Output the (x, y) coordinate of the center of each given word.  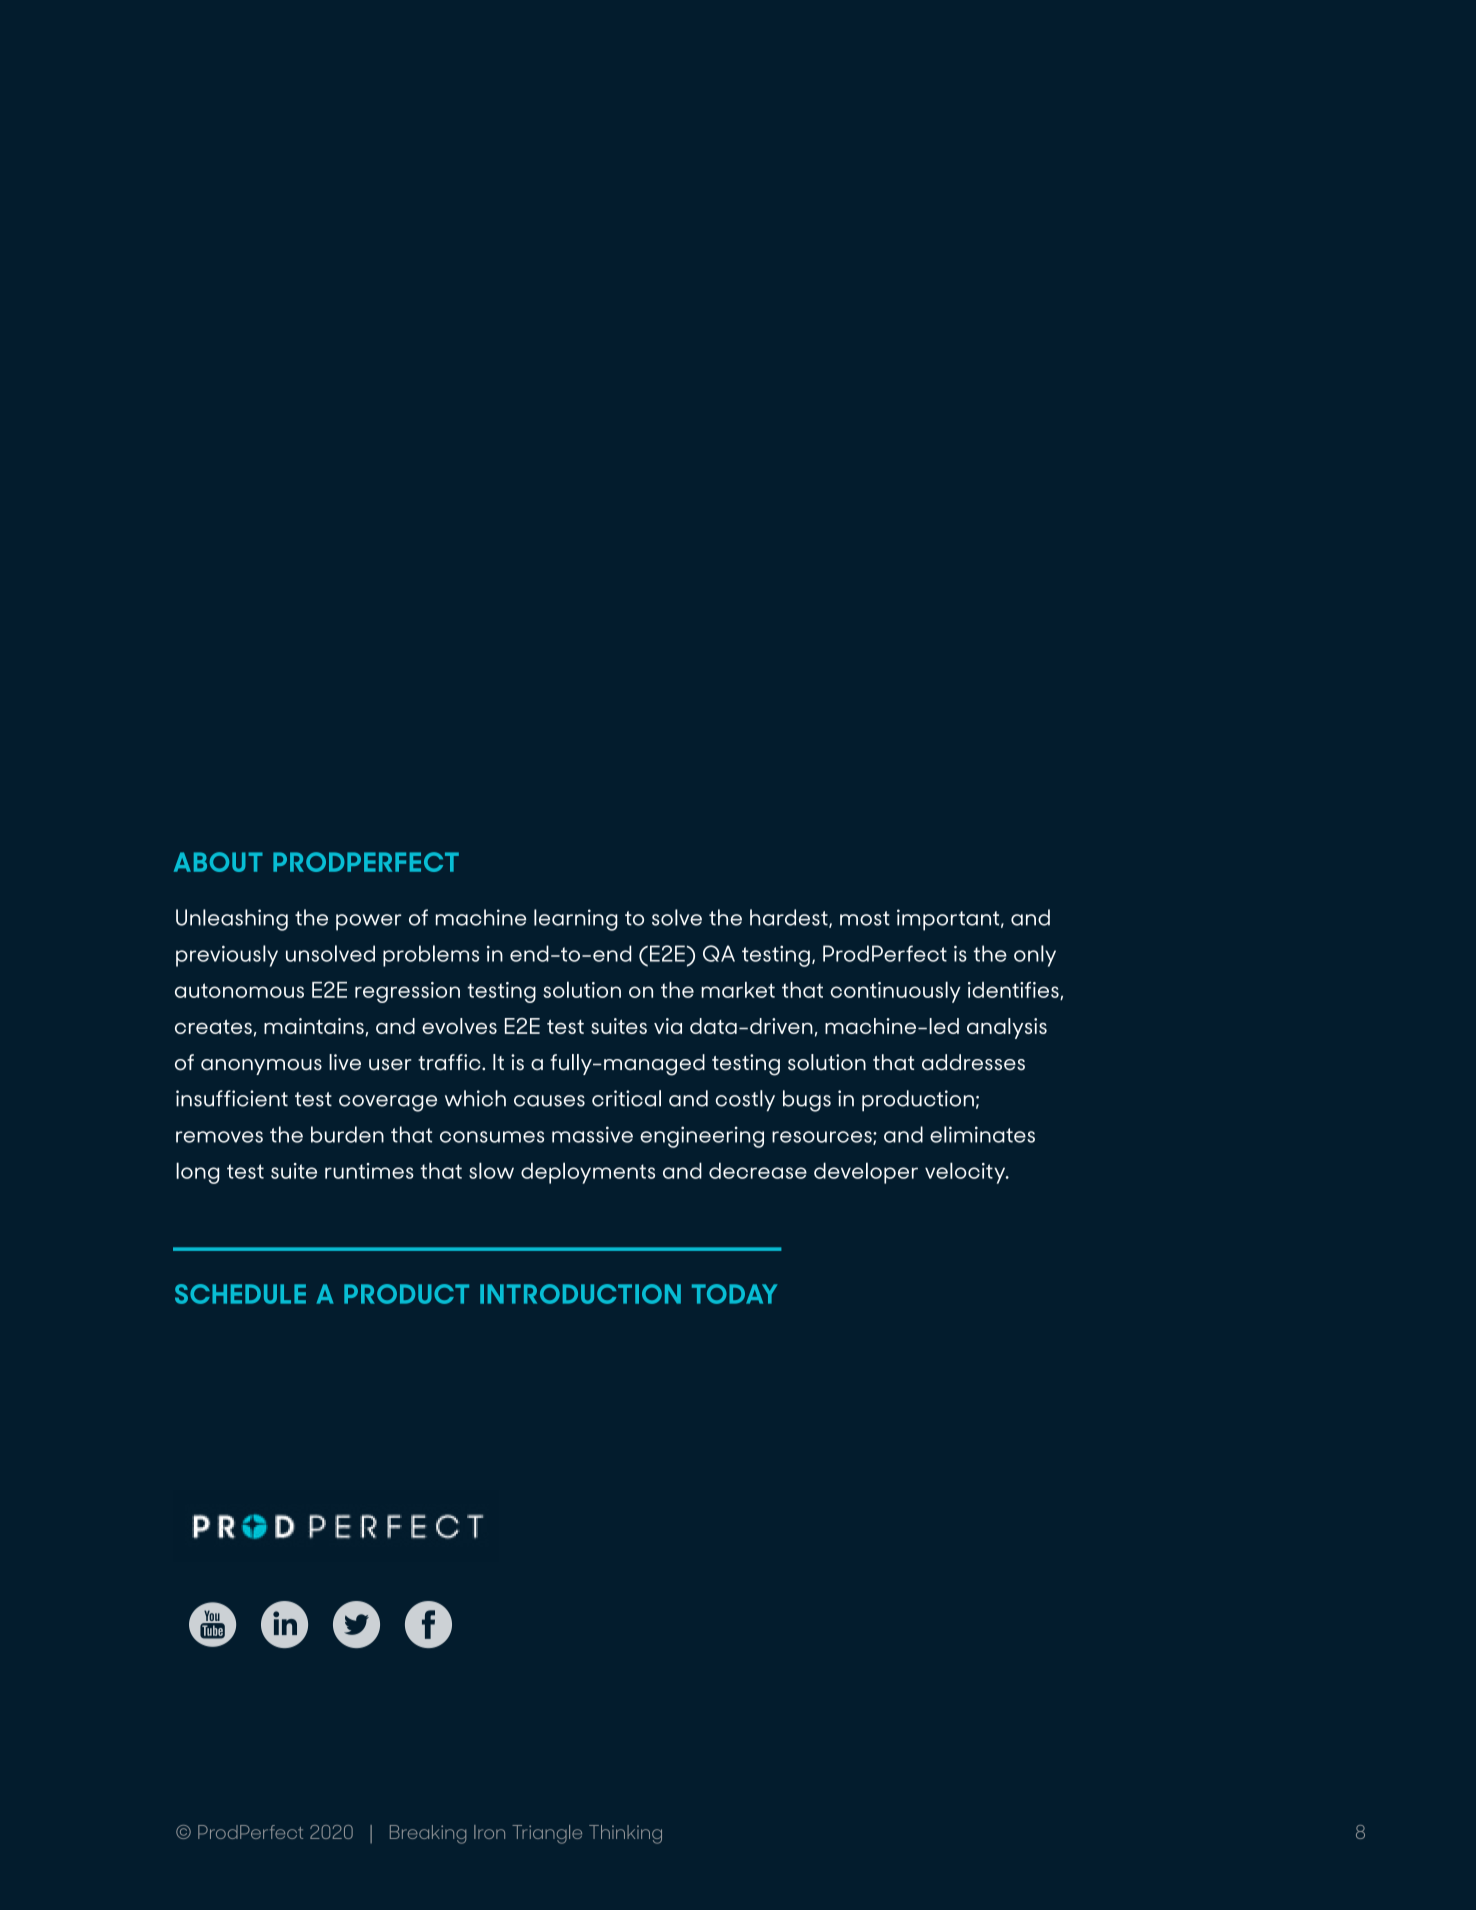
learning (576, 920)
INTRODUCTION (580, 1294)
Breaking (428, 1834)
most (865, 918)
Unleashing (232, 920)
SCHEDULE (240, 1294)
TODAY (734, 1294)
